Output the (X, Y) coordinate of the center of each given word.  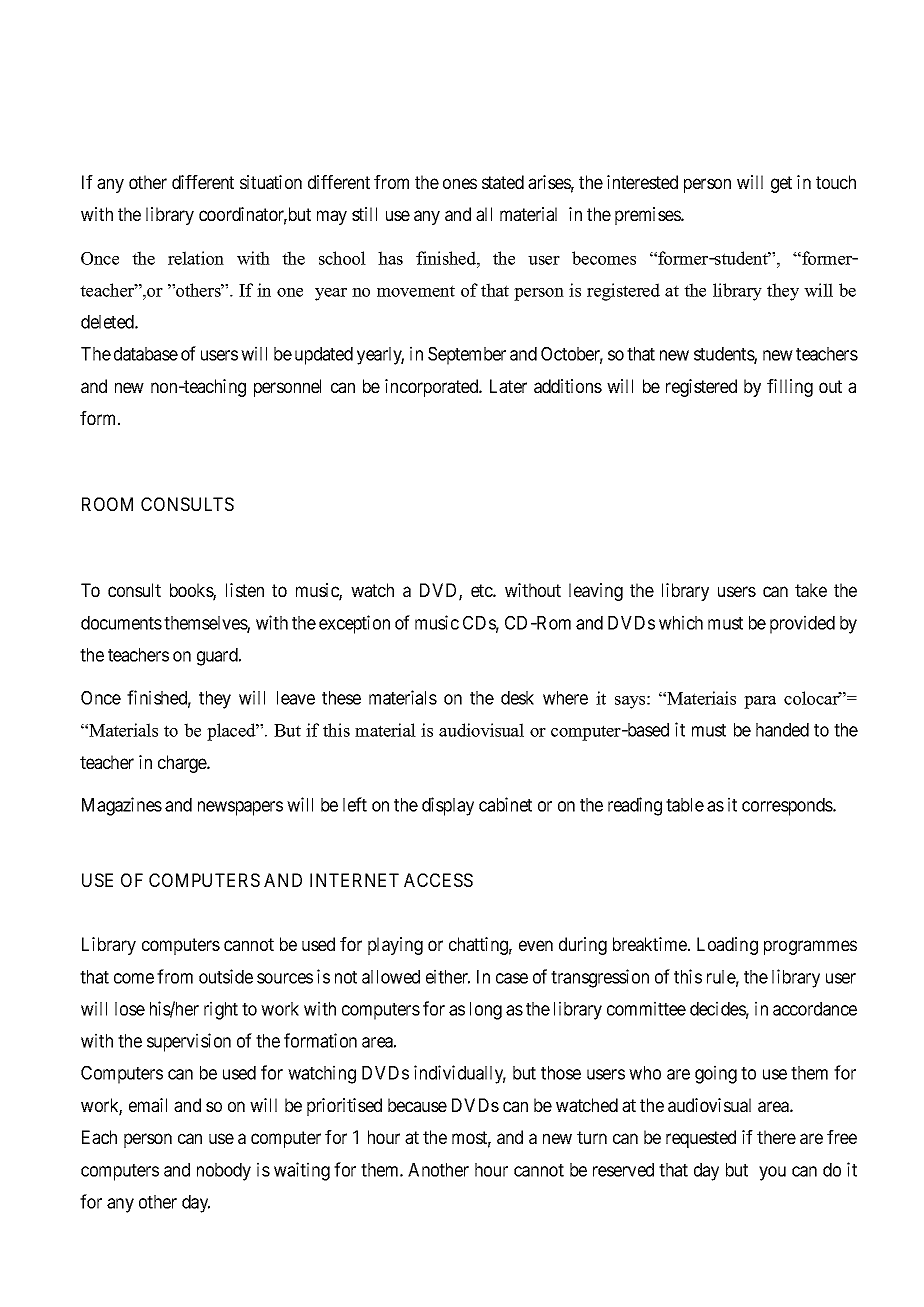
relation (196, 258)
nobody (224, 1172)
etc (482, 590)
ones (460, 183)
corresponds (788, 807)
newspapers (240, 808)
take (811, 590)
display (448, 806)
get (781, 184)
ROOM (107, 504)
